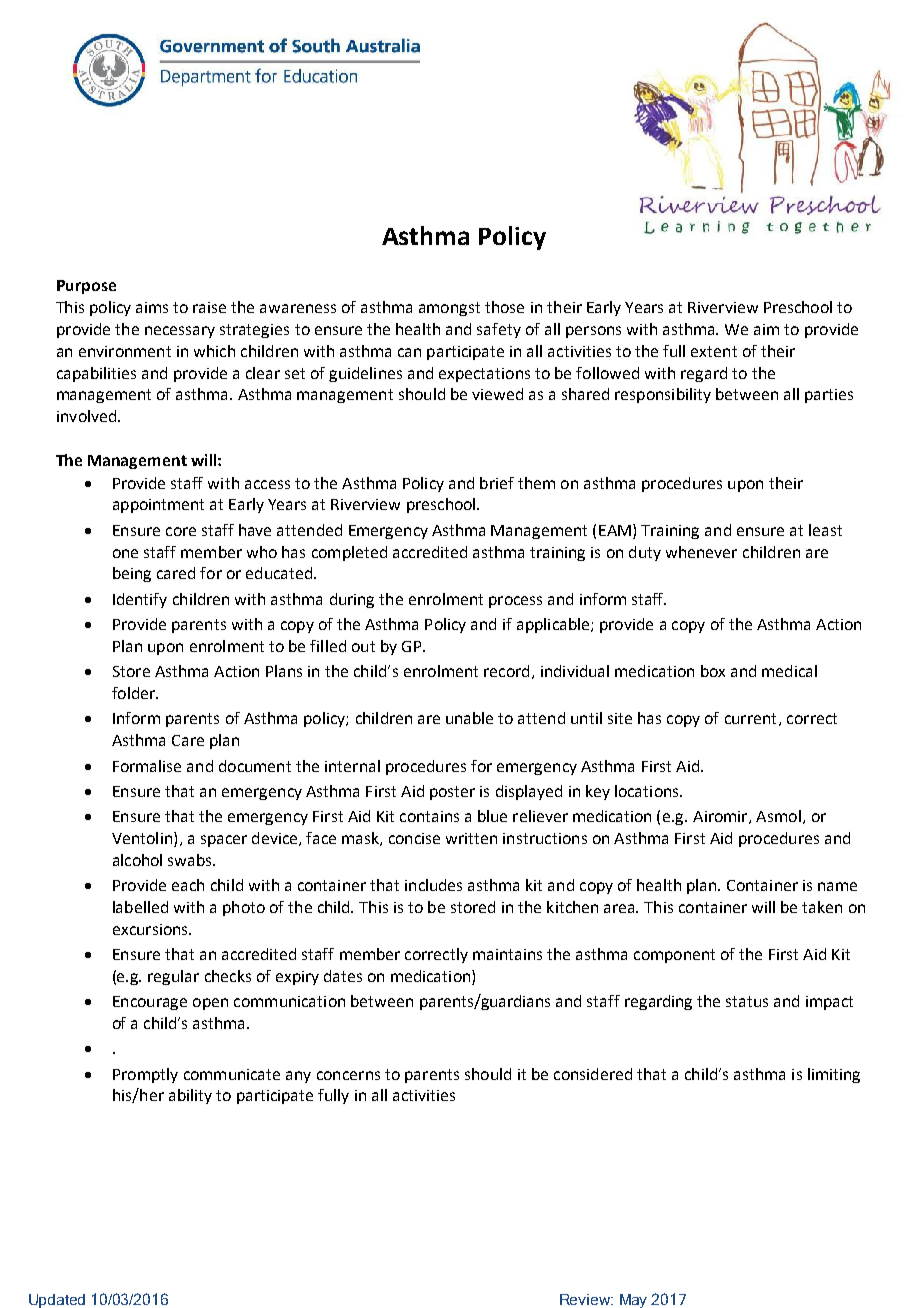 The width and height of the image is (924, 1308). What do you see at coordinates (140, 600) in the image?
I see `Identify` at bounding box center [140, 600].
